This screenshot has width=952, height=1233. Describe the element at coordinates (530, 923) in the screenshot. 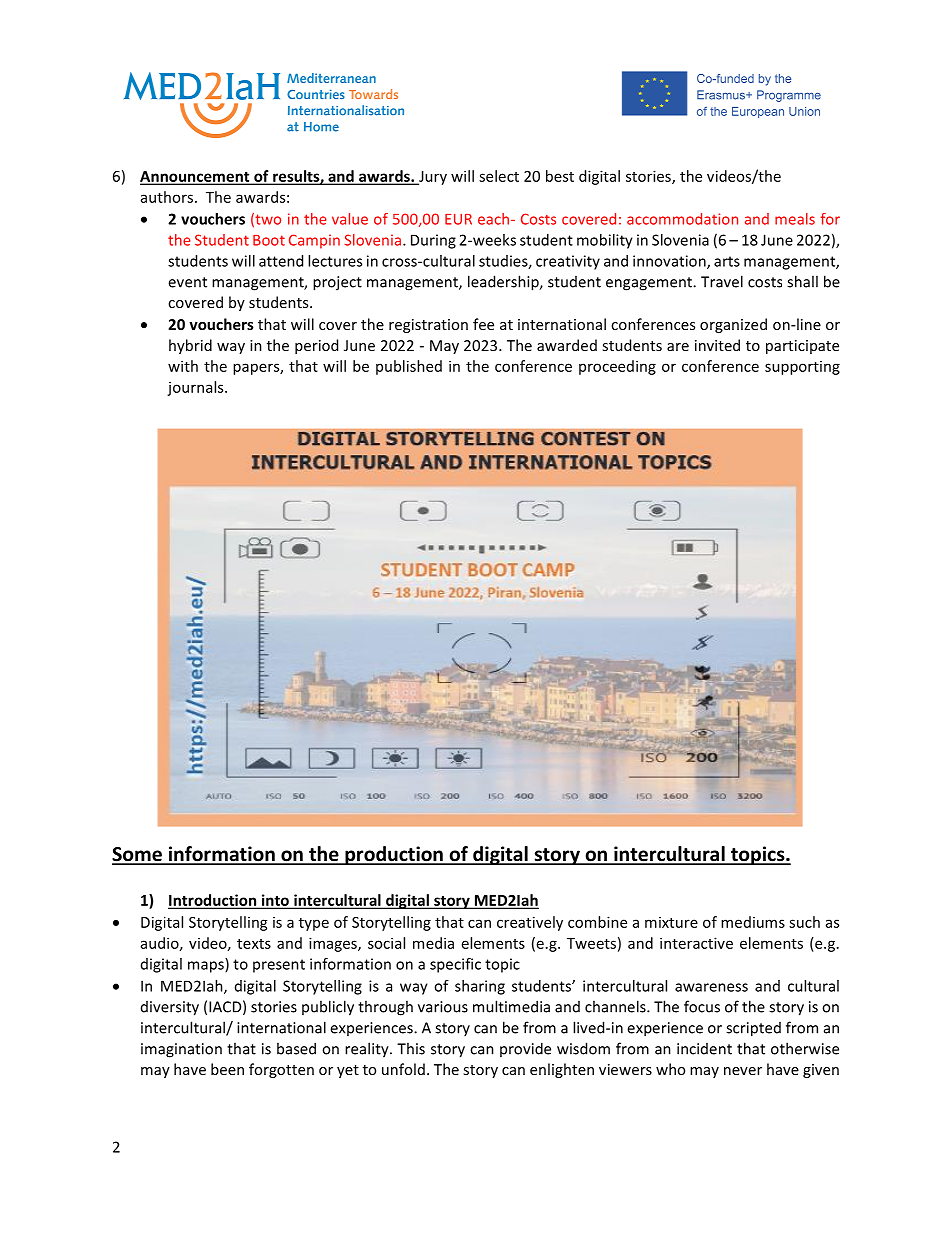

I see `creatively` at that location.
